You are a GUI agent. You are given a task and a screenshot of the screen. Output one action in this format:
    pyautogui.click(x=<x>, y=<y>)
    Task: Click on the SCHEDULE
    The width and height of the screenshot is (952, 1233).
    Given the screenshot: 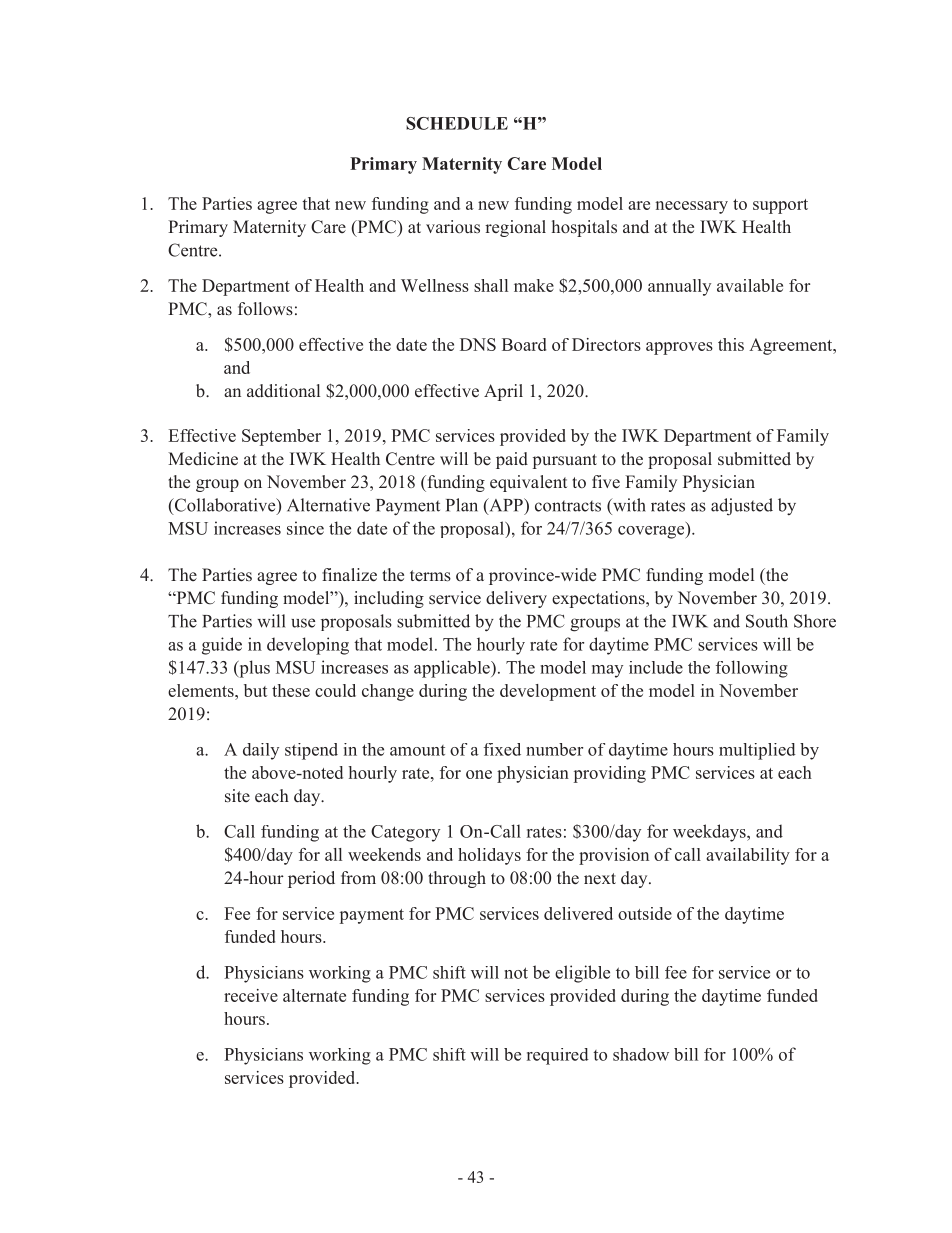 What is the action you would take?
    pyautogui.click(x=457, y=123)
